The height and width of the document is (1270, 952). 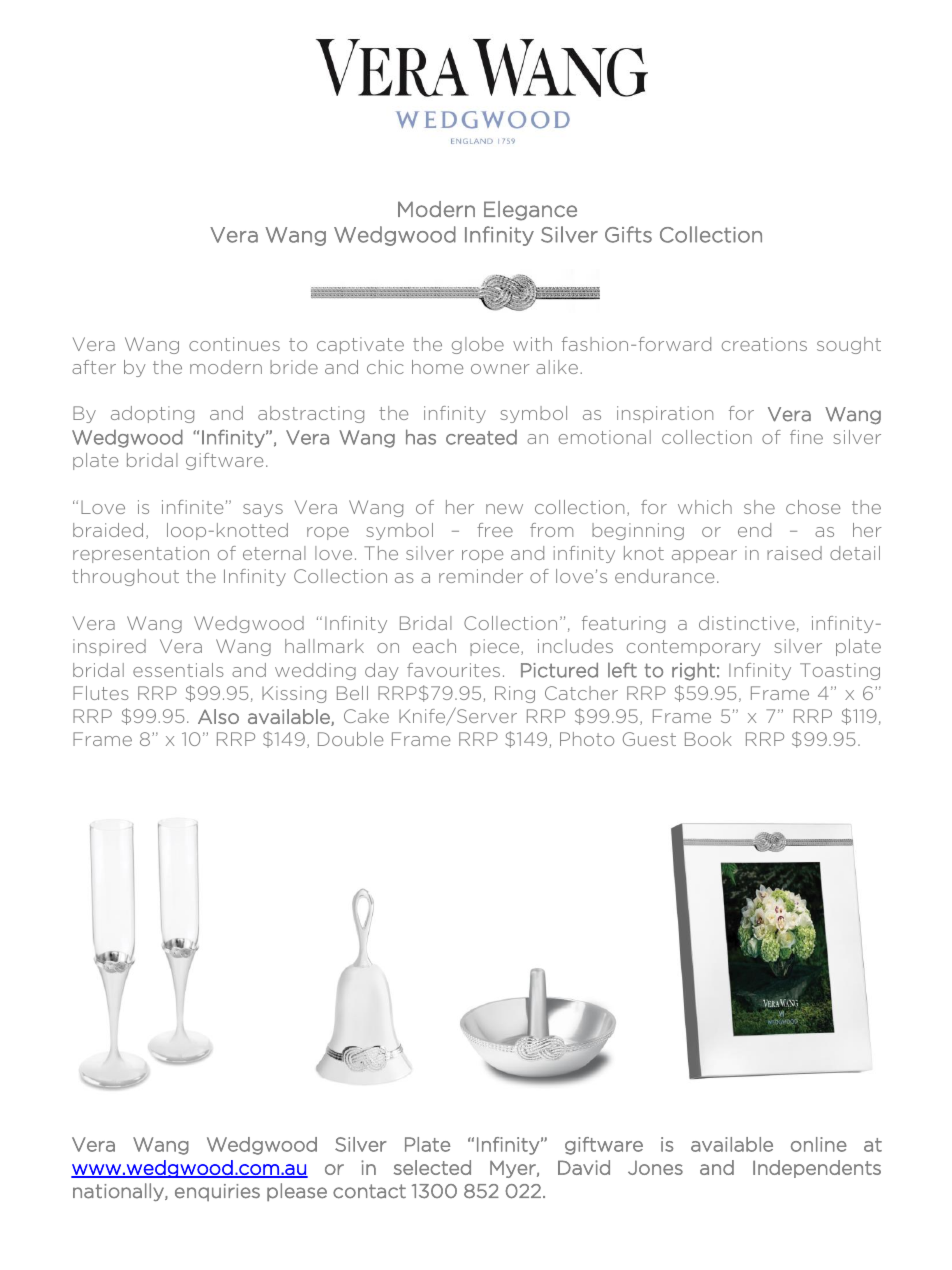 I want to click on continues, so click(x=234, y=344).
